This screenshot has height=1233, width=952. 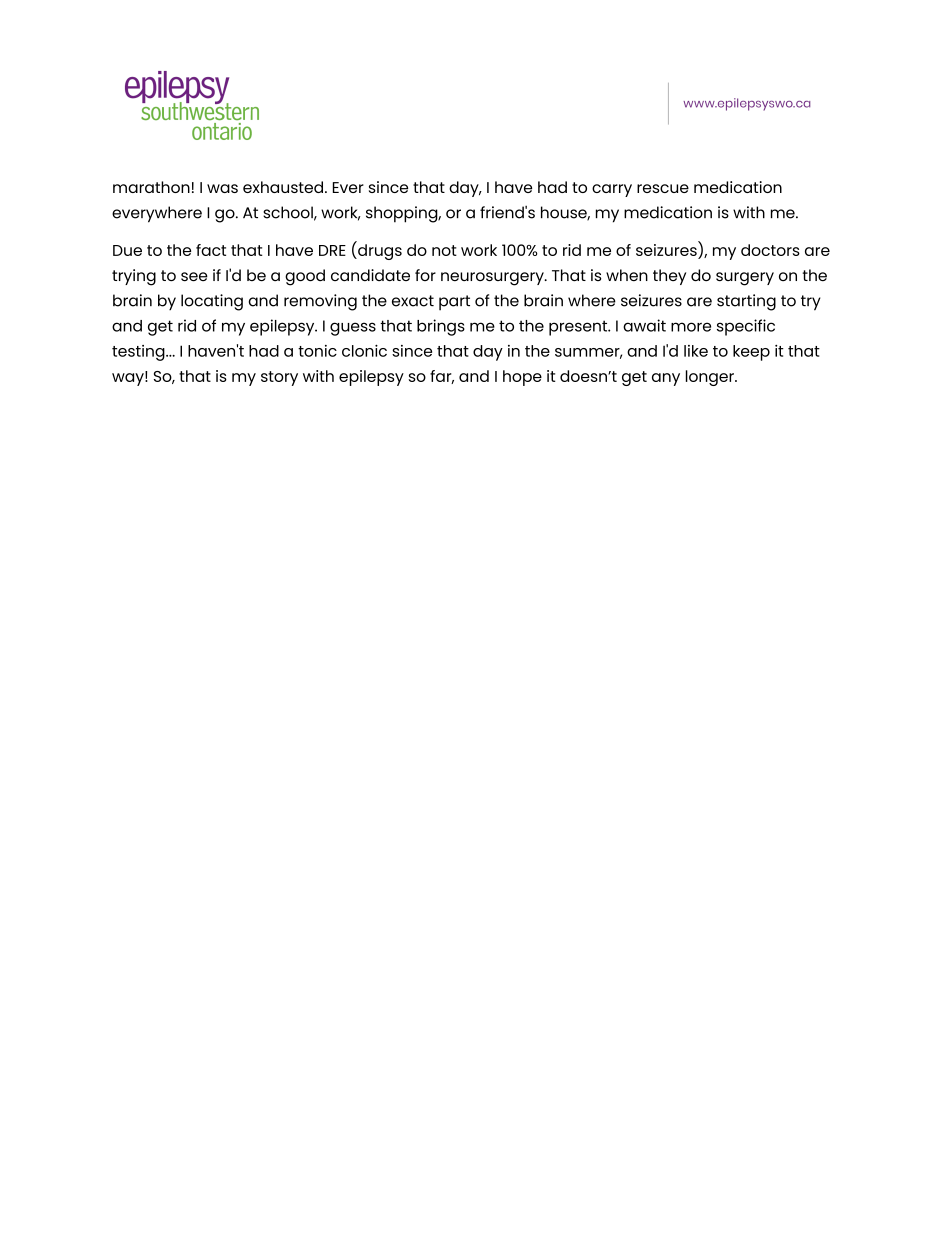 What do you see at coordinates (522, 378) in the screenshot?
I see `hope` at bounding box center [522, 378].
